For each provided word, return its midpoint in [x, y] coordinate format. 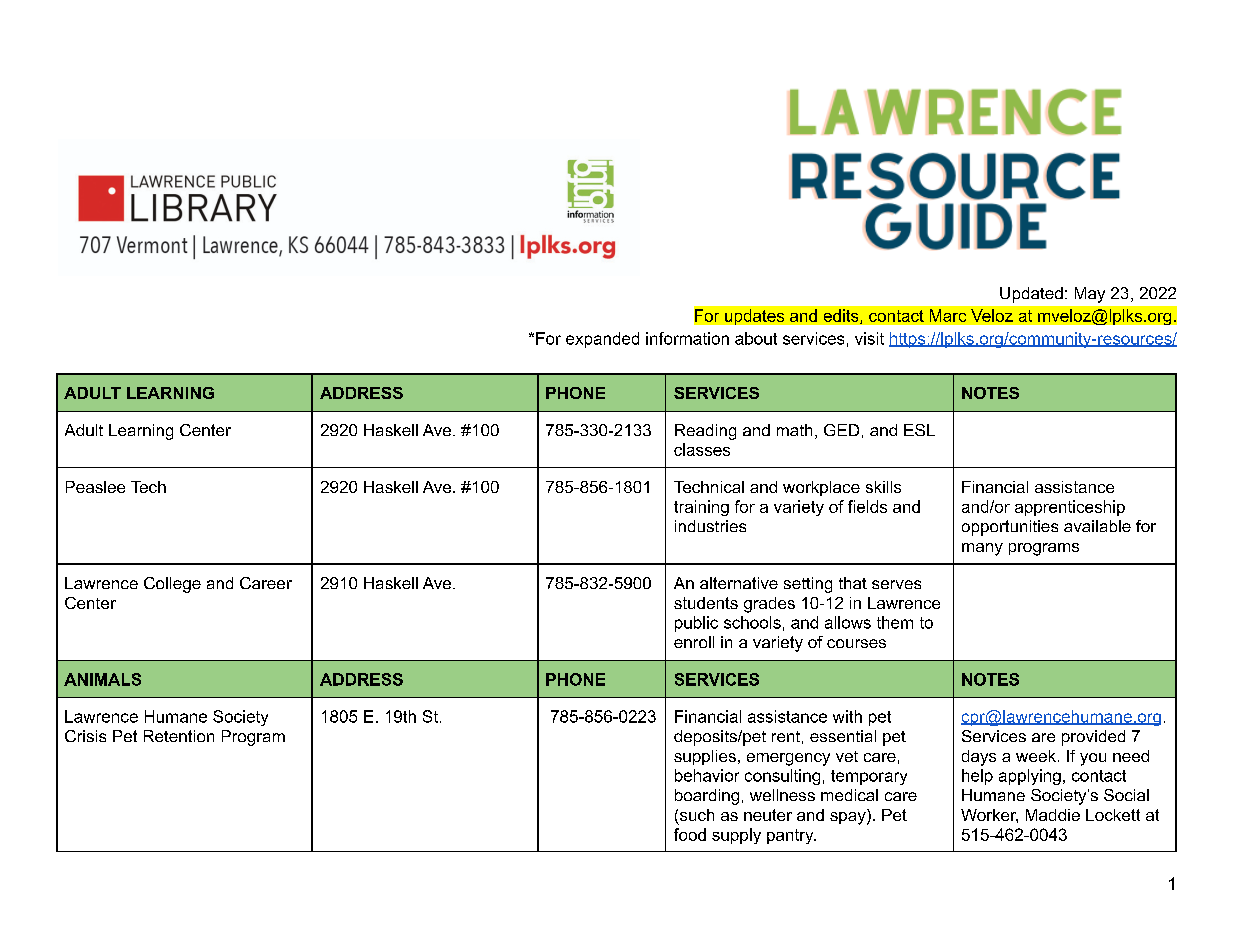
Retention [179, 736]
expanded [602, 340]
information [687, 338]
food [690, 834]
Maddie [1053, 815]
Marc [948, 315]
